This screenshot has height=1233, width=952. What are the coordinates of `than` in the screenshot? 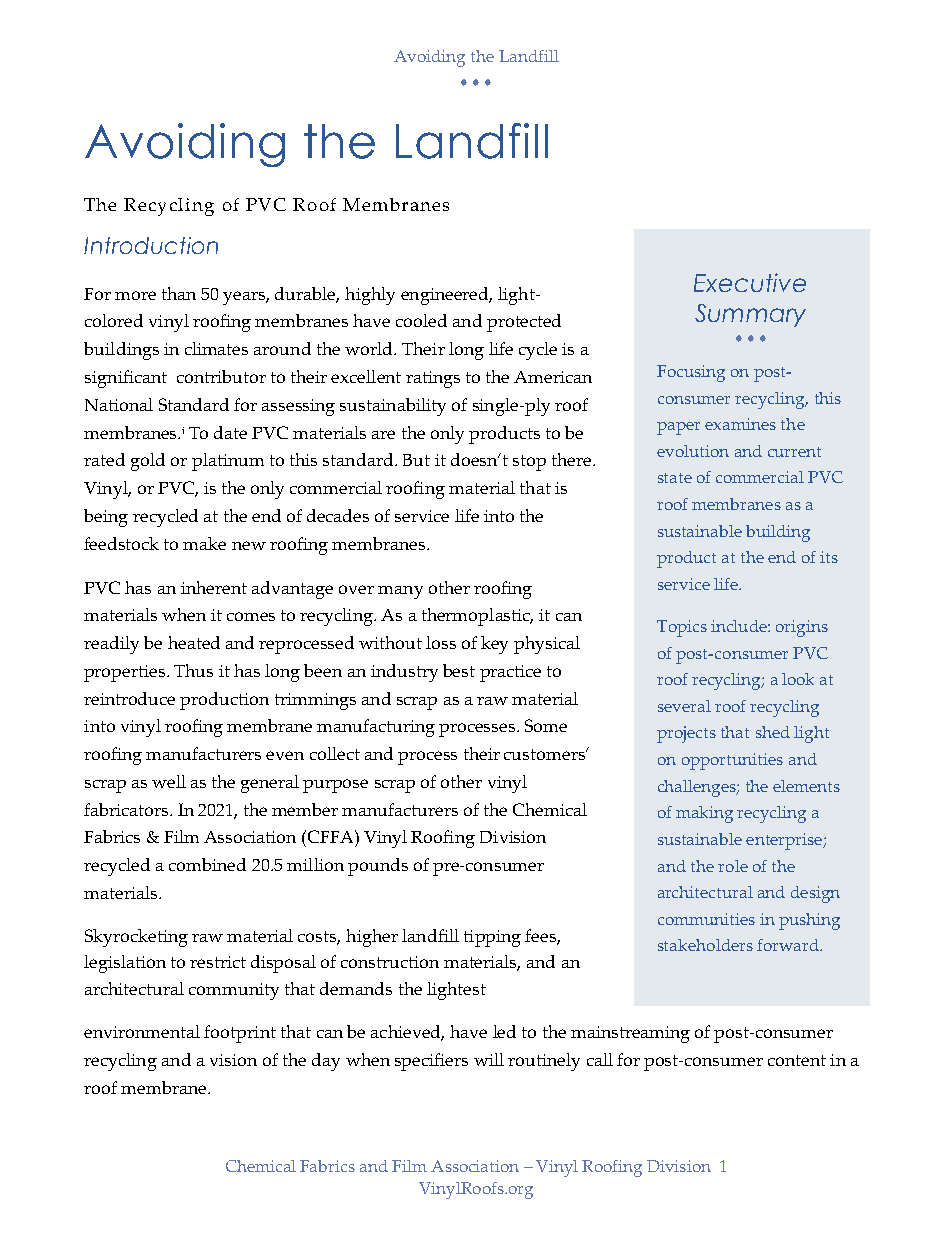 It's located at (179, 293).
